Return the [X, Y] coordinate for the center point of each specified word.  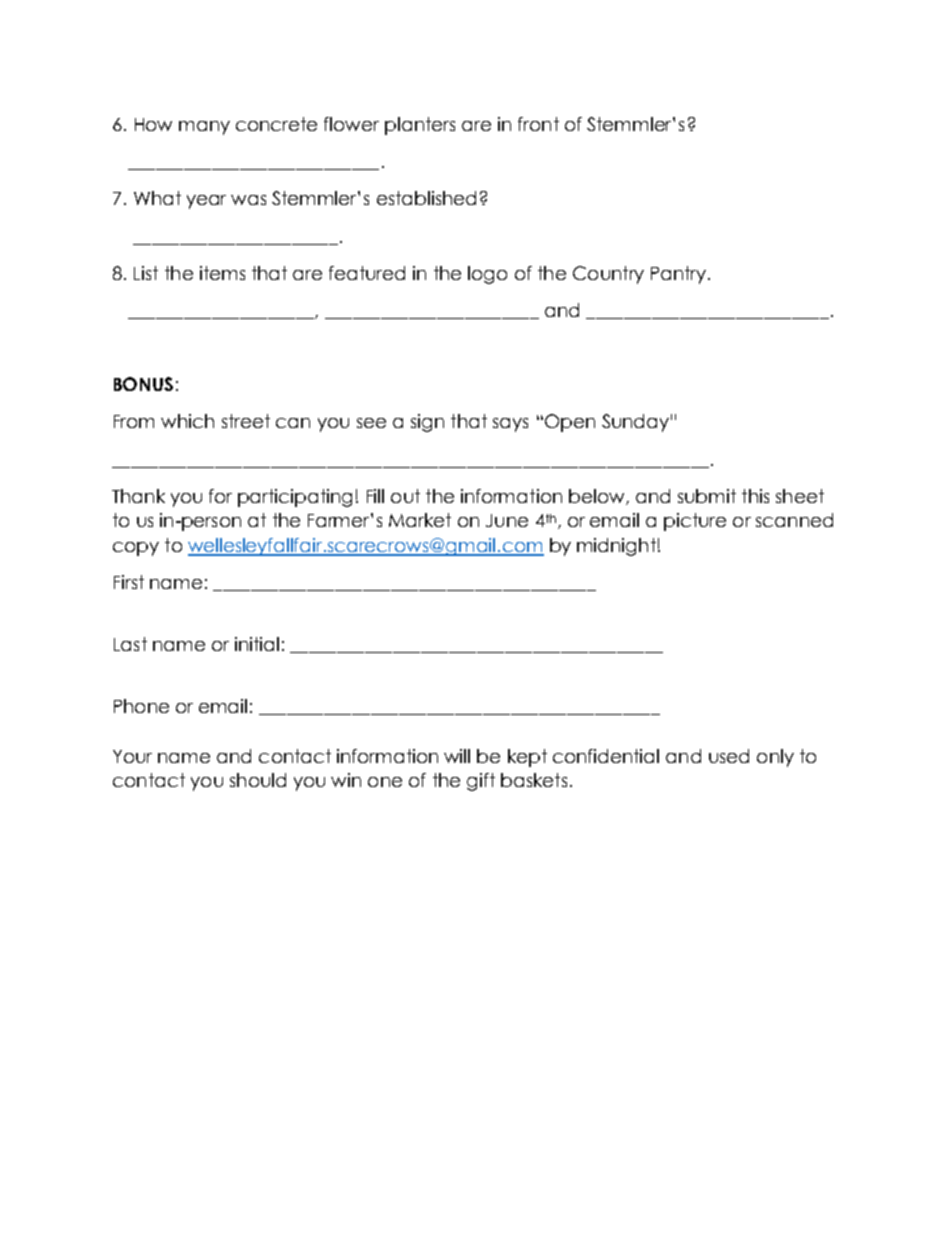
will [457, 756]
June [507, 520]
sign [427, 423]
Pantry [678, 275]
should [258, 780]
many [204, 128]
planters [420, 126]
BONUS [143, 384]
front [538, 124]
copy [136, 549]
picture [695, 522]
